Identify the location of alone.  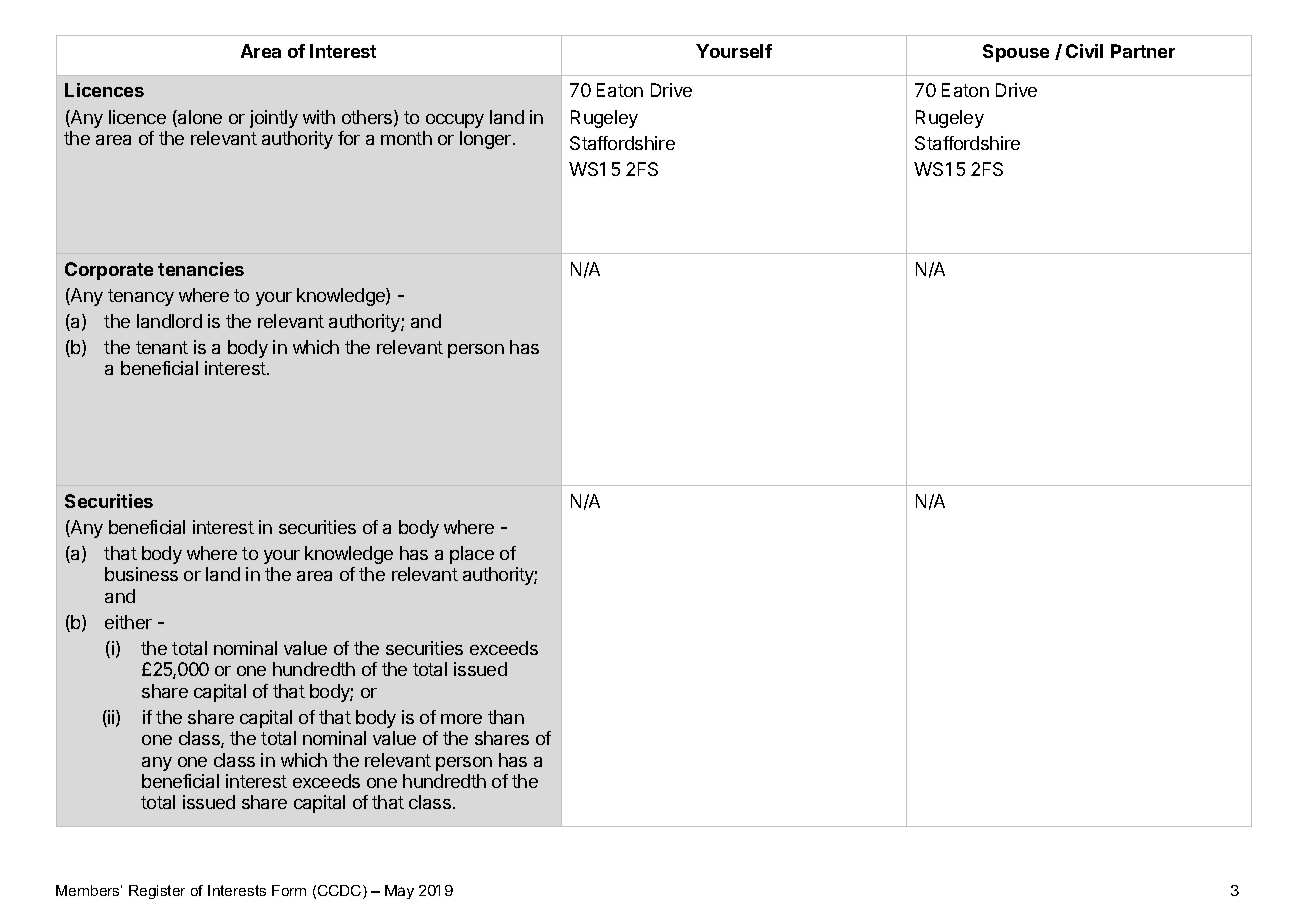
(199, 118).
